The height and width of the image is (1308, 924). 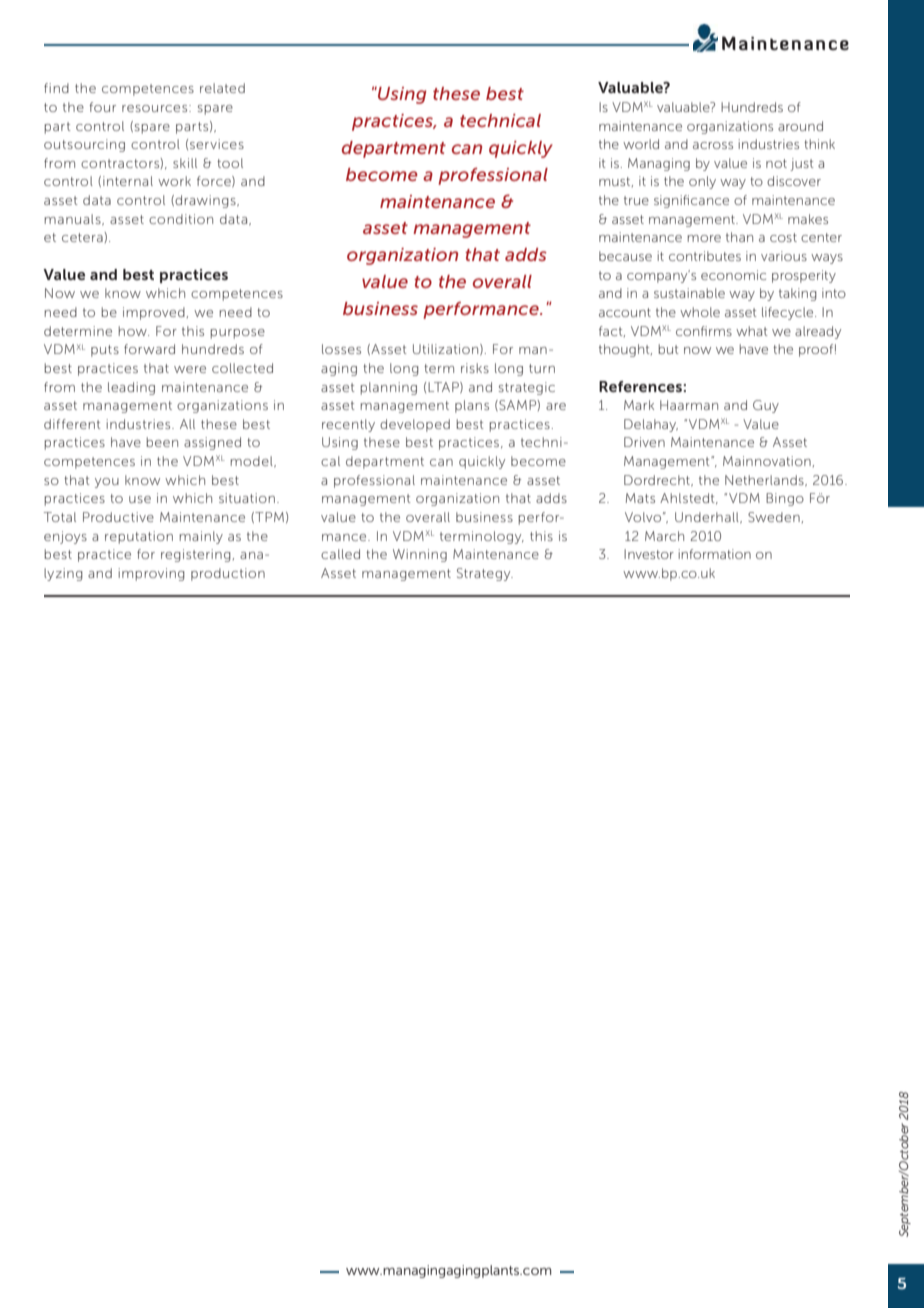 I want to click on four, so click(x=102, y=107).
